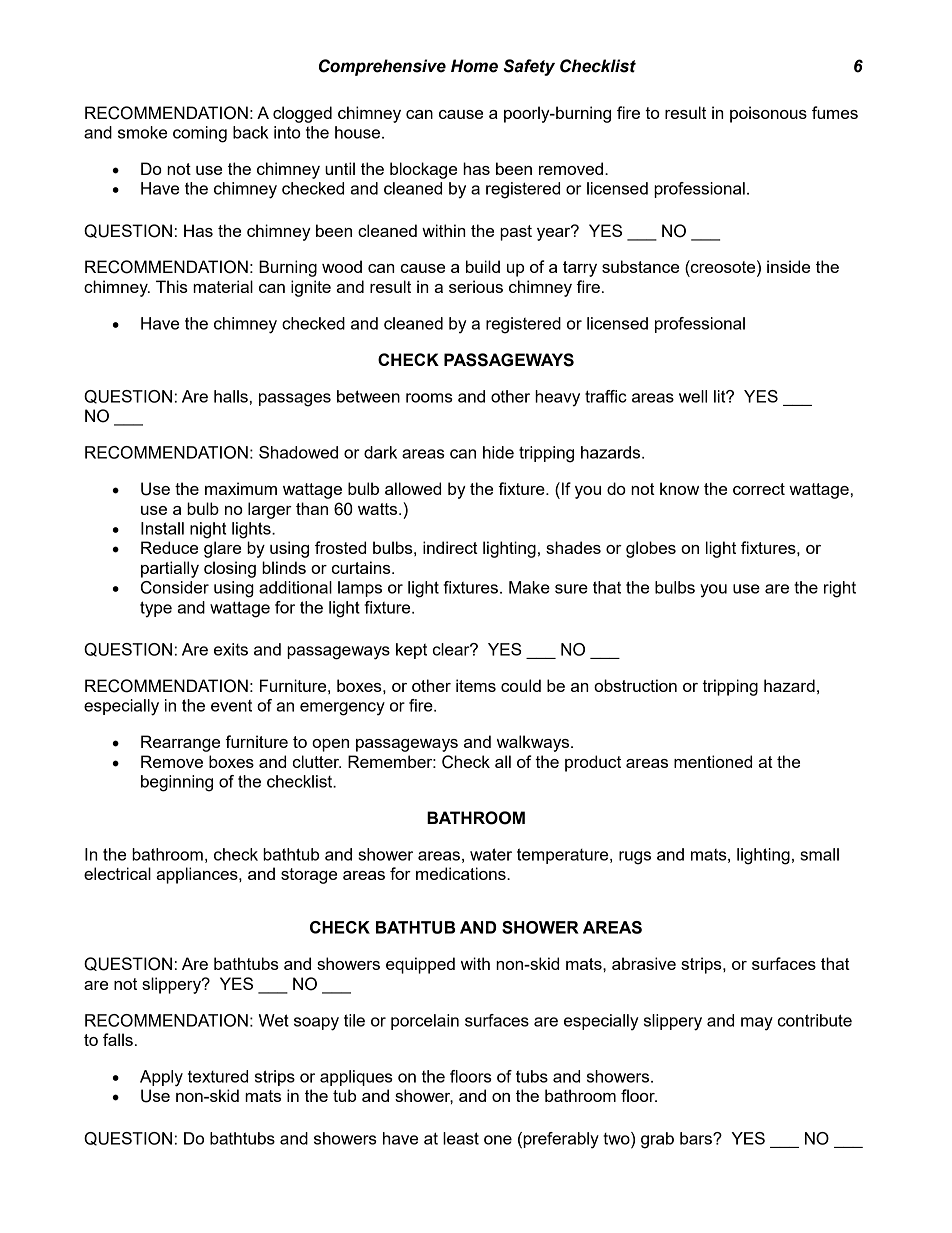 The height and width of the document is (1233, 952). What do you see at coordinates (768, 114) in the document?
I see `poisonous` at bounding box center [768, 114].
